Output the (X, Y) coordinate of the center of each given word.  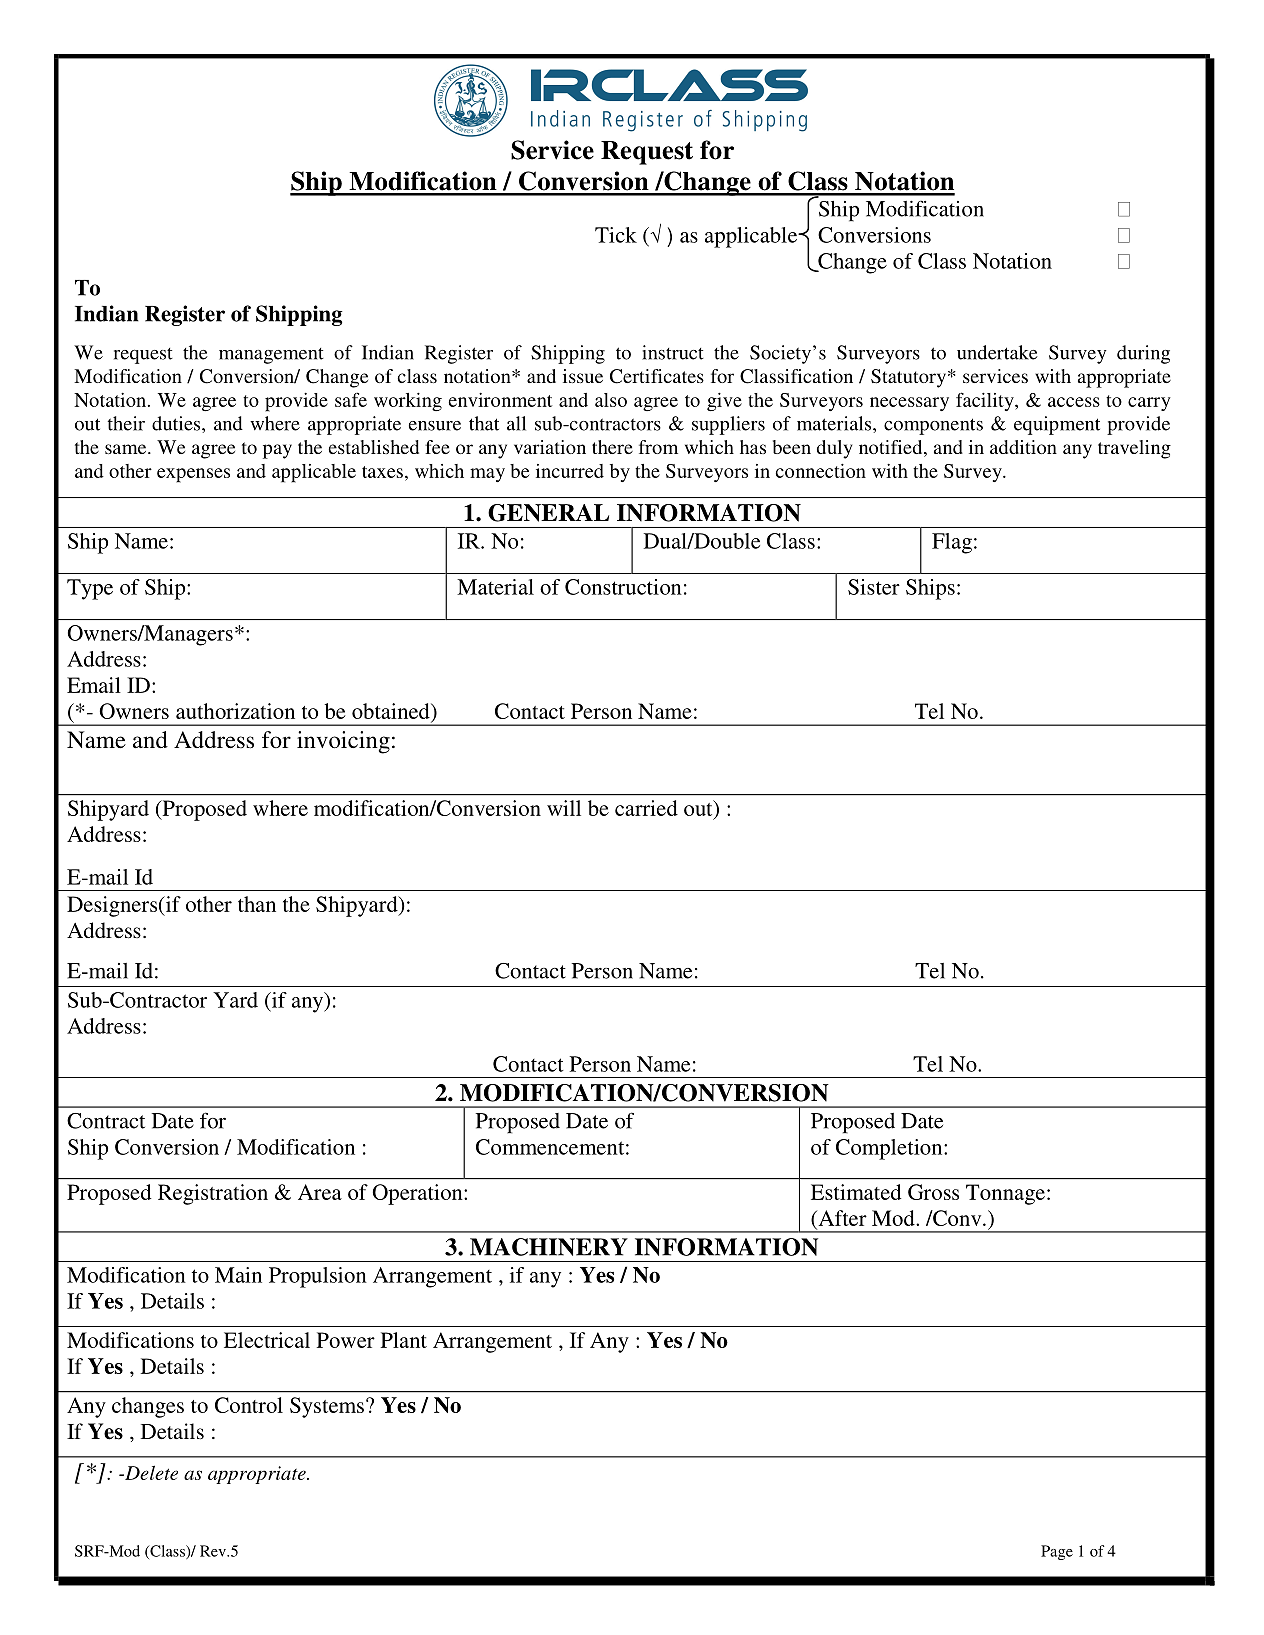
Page (1057, 1552)
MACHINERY (549, 1247)
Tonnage (1005, 1194)
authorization (235, 711)
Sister (874, 587)
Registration (213, 1194)
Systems (327, 1407)
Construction (623, 587)
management (271, 356)
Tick (616, 235)
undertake (997, 352)
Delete (150, 1472)
